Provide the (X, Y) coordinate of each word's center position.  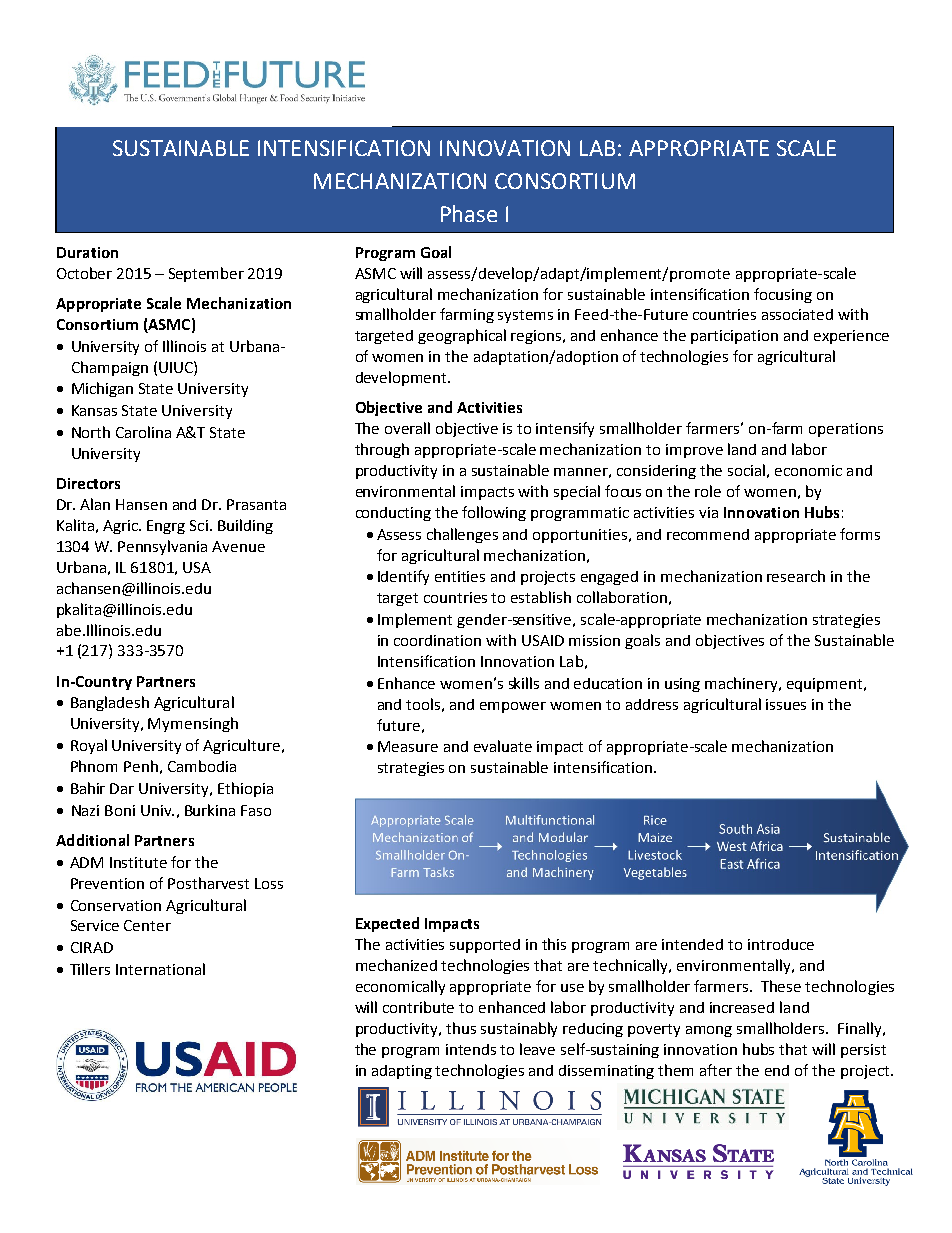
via (708, 512)
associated (797, 314)
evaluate (503, 746)
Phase (469, 213)
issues (786, 704)
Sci (199, 525)
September (206, 274)
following (494, 513)
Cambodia (202, 766)
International (160, 969)
